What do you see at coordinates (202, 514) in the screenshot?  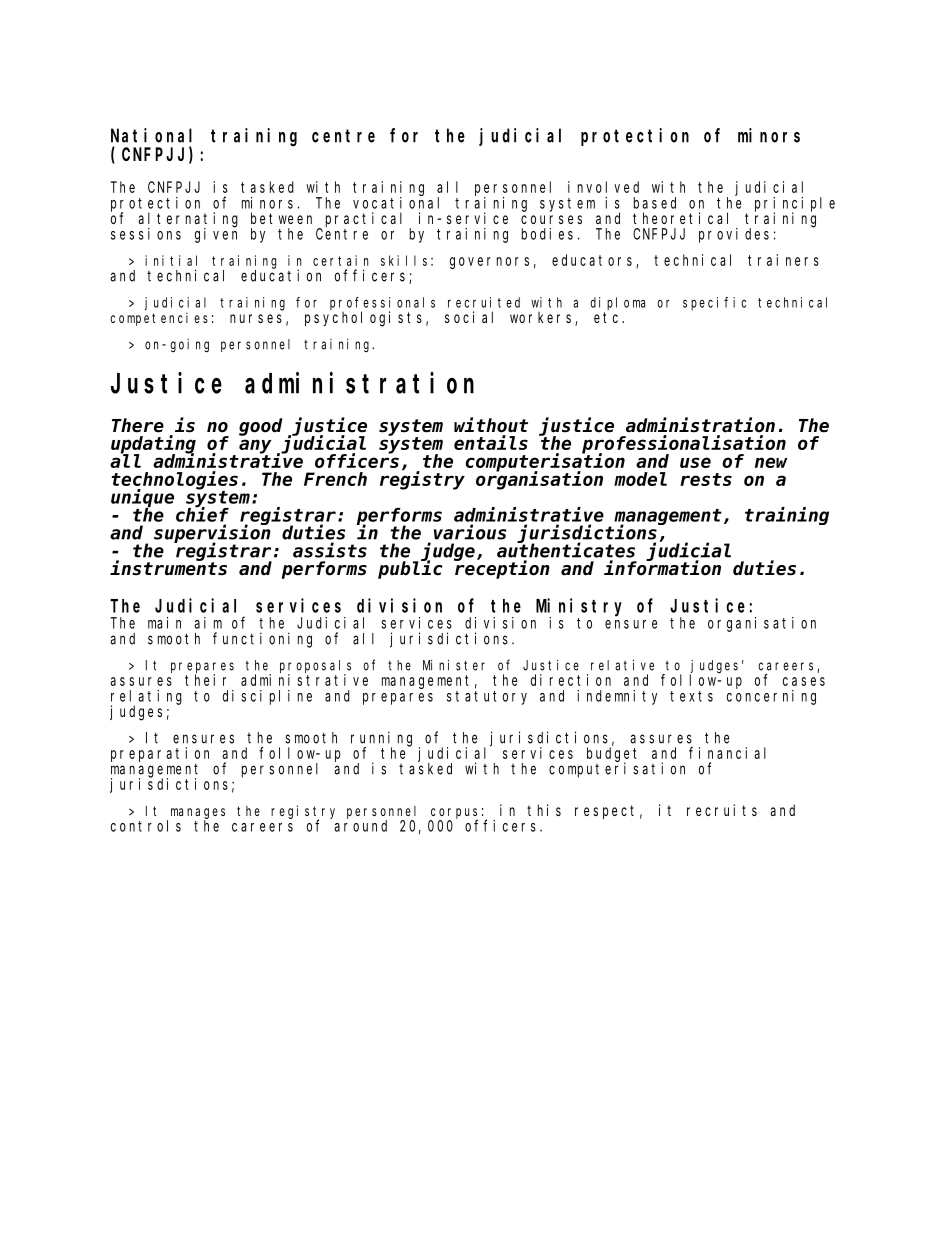 I see `chief` at bounding box center [202, 514].
